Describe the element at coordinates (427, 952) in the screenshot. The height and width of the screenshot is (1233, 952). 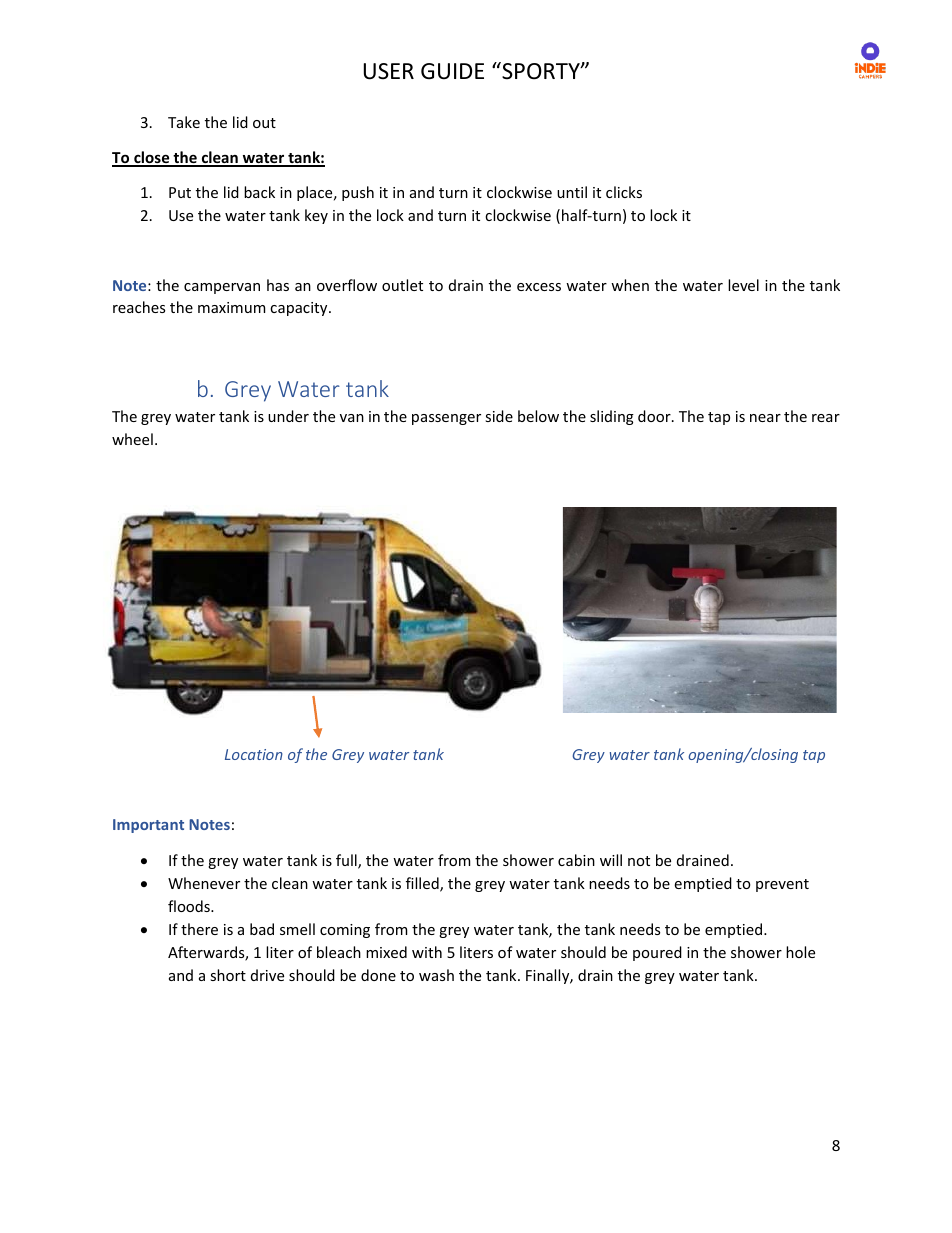
I see `with` at that location.
